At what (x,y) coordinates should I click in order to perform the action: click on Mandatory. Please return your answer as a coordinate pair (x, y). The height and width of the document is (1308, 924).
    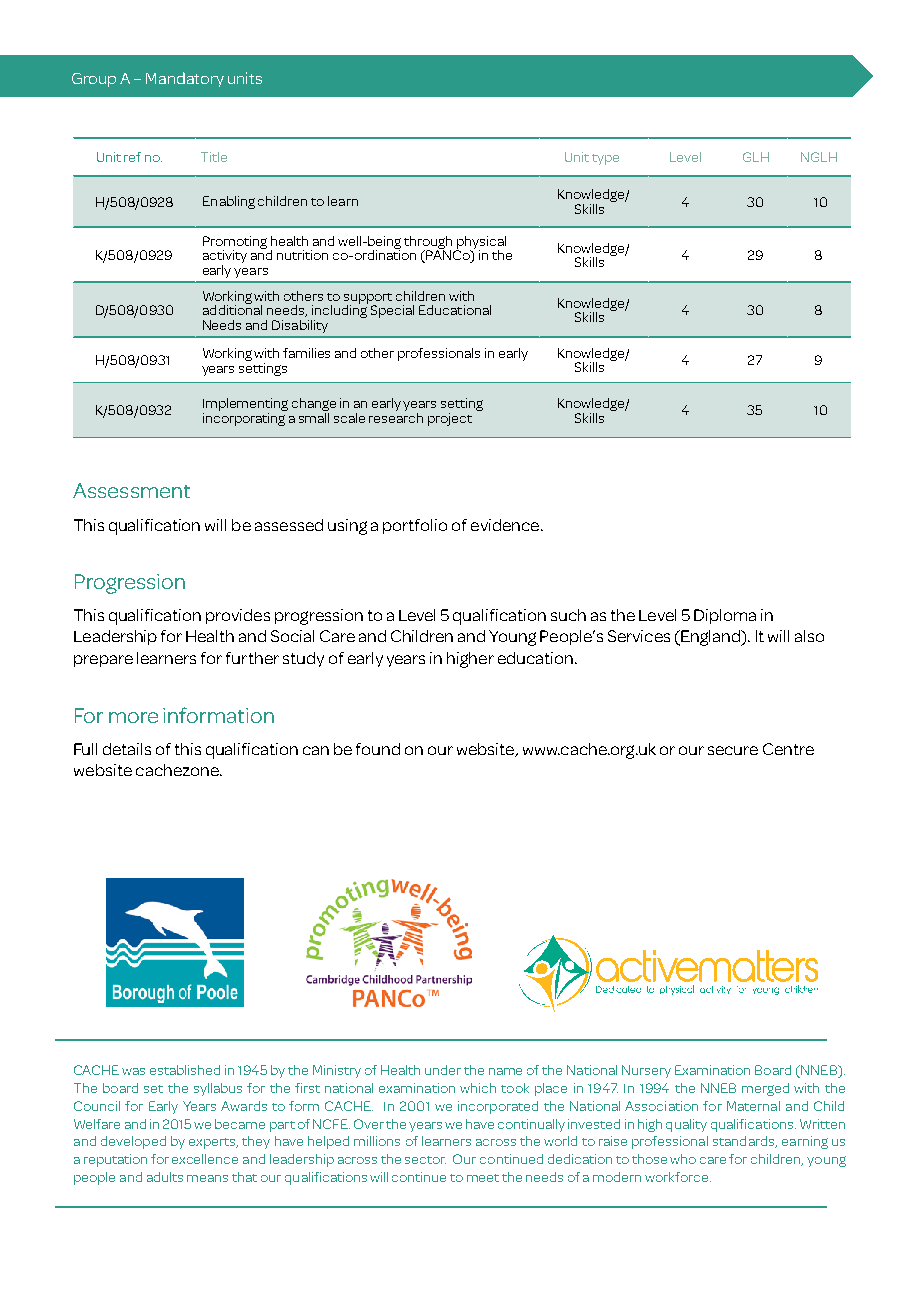
    Looking at the image, I should click on (185, 79).
